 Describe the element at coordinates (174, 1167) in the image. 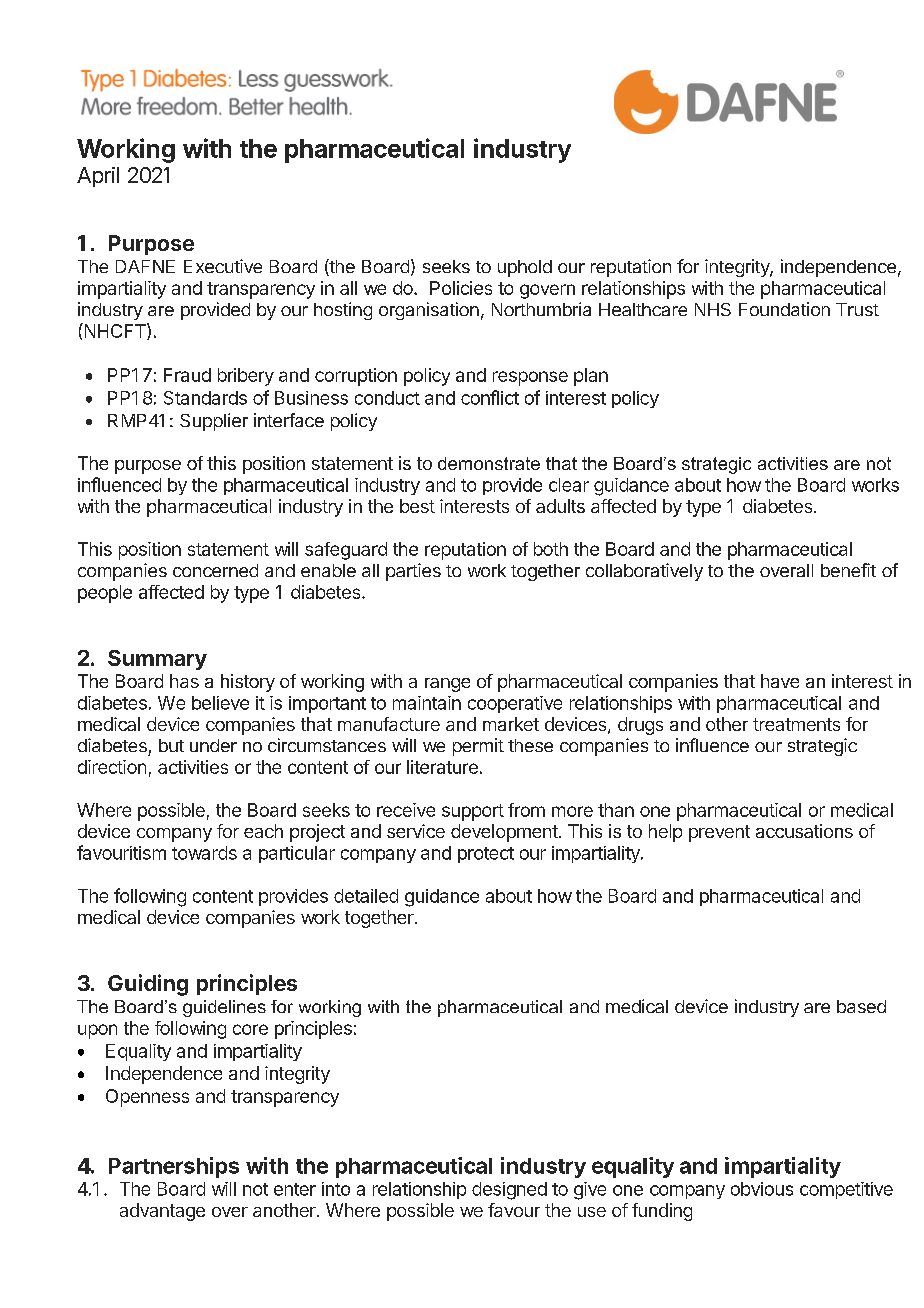

I see `Partnerships` at that location.
